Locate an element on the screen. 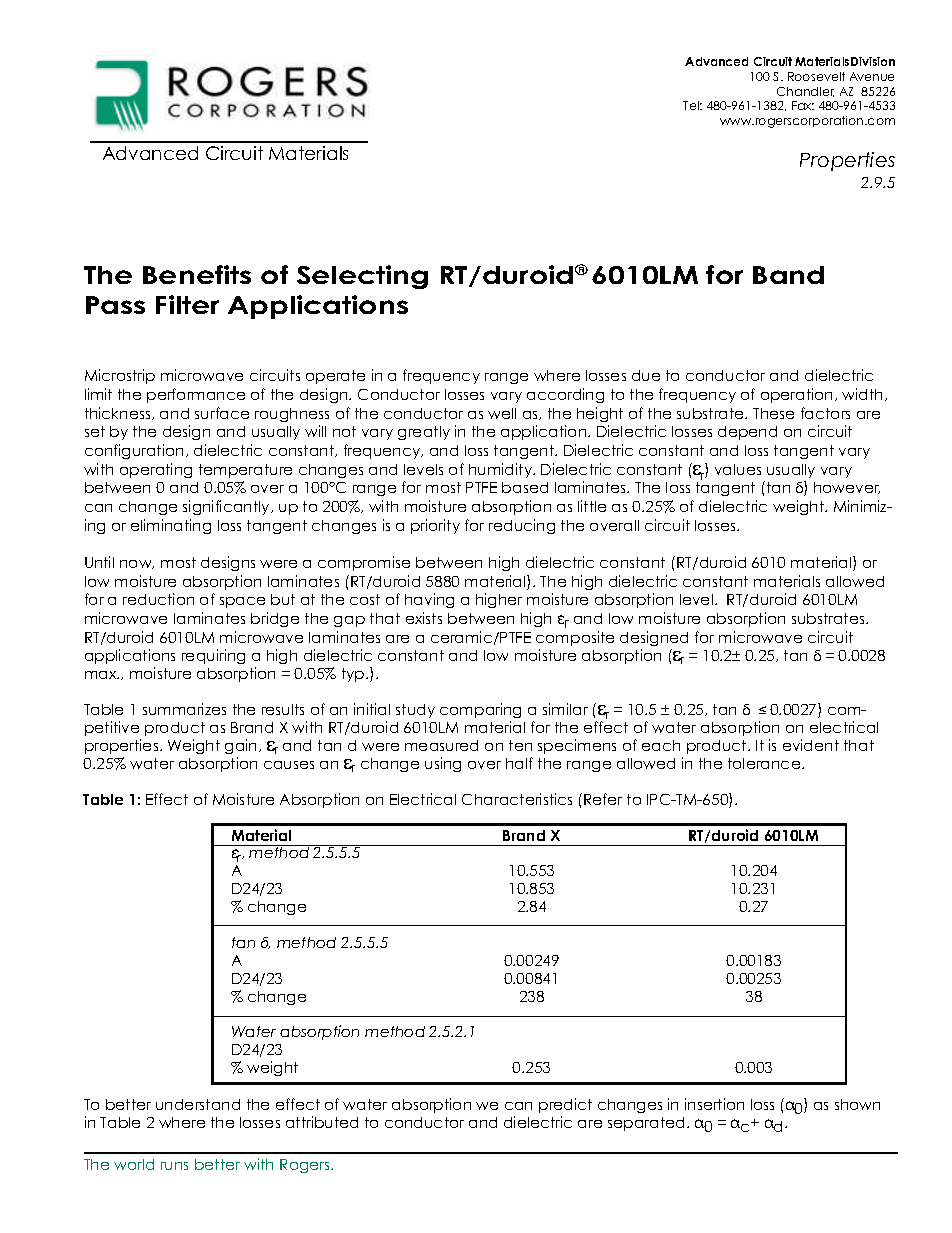  Fax is located at coordinates (803, 105).
